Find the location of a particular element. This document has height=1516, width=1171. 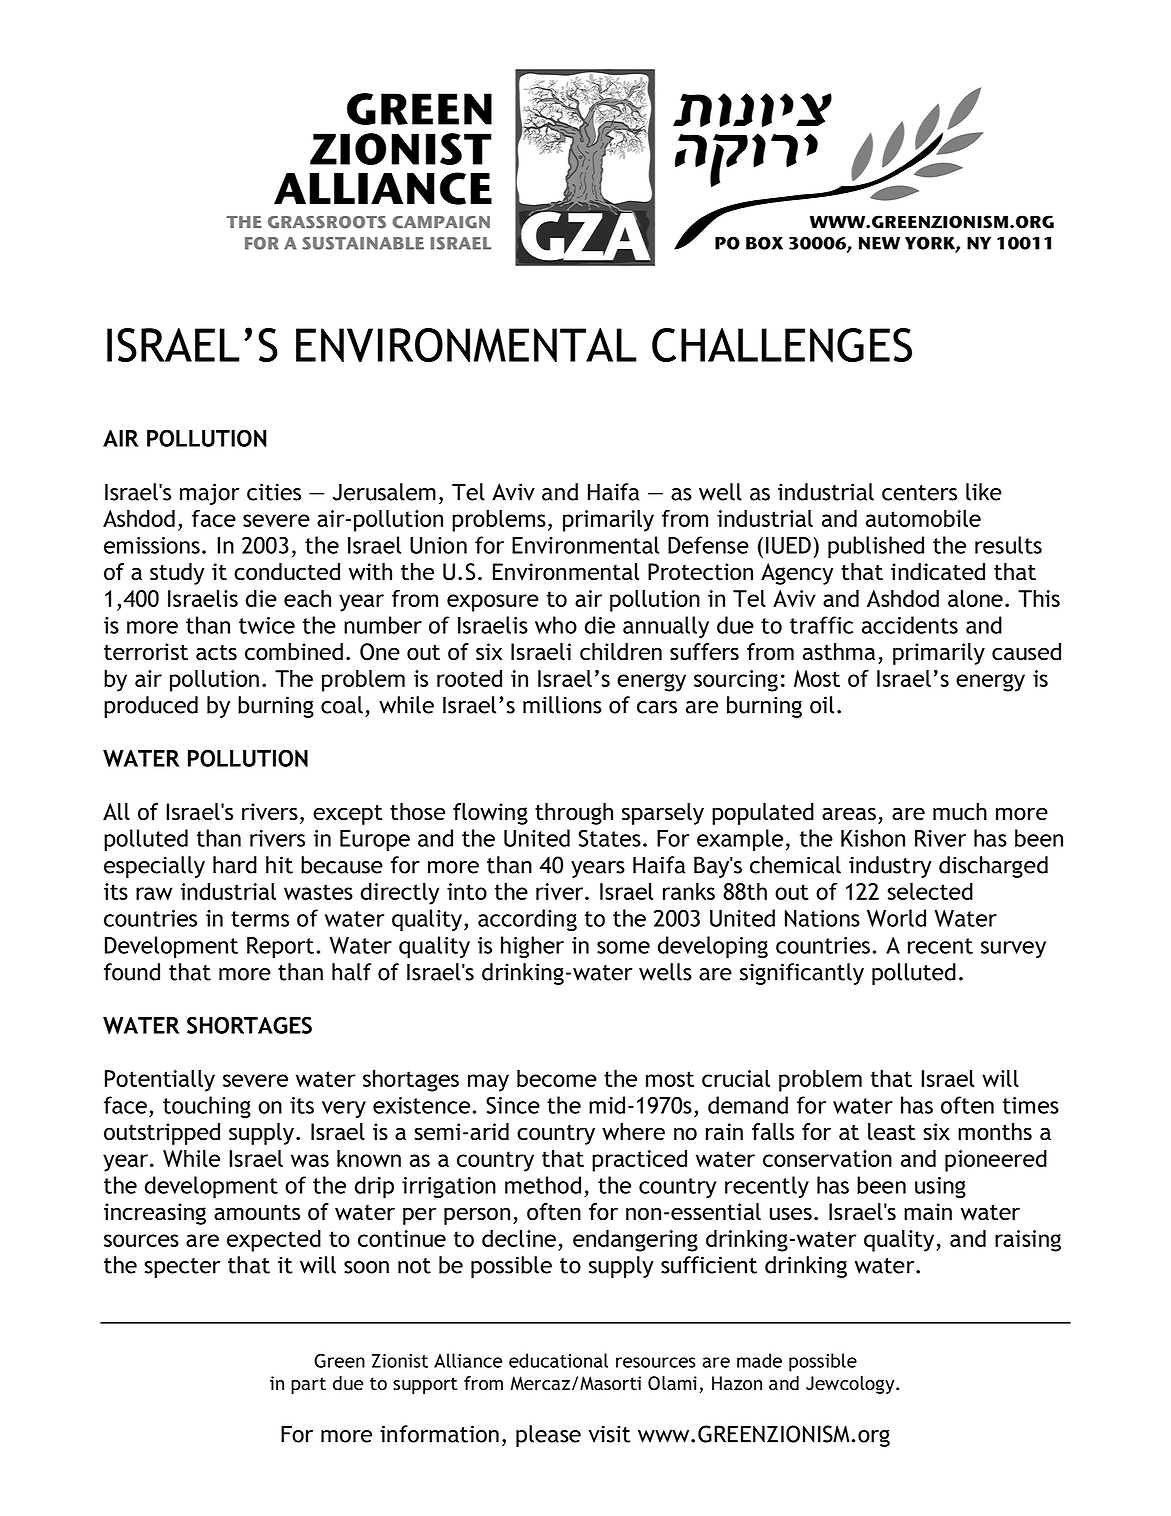

visit is located at coordinates (610, 1434).
